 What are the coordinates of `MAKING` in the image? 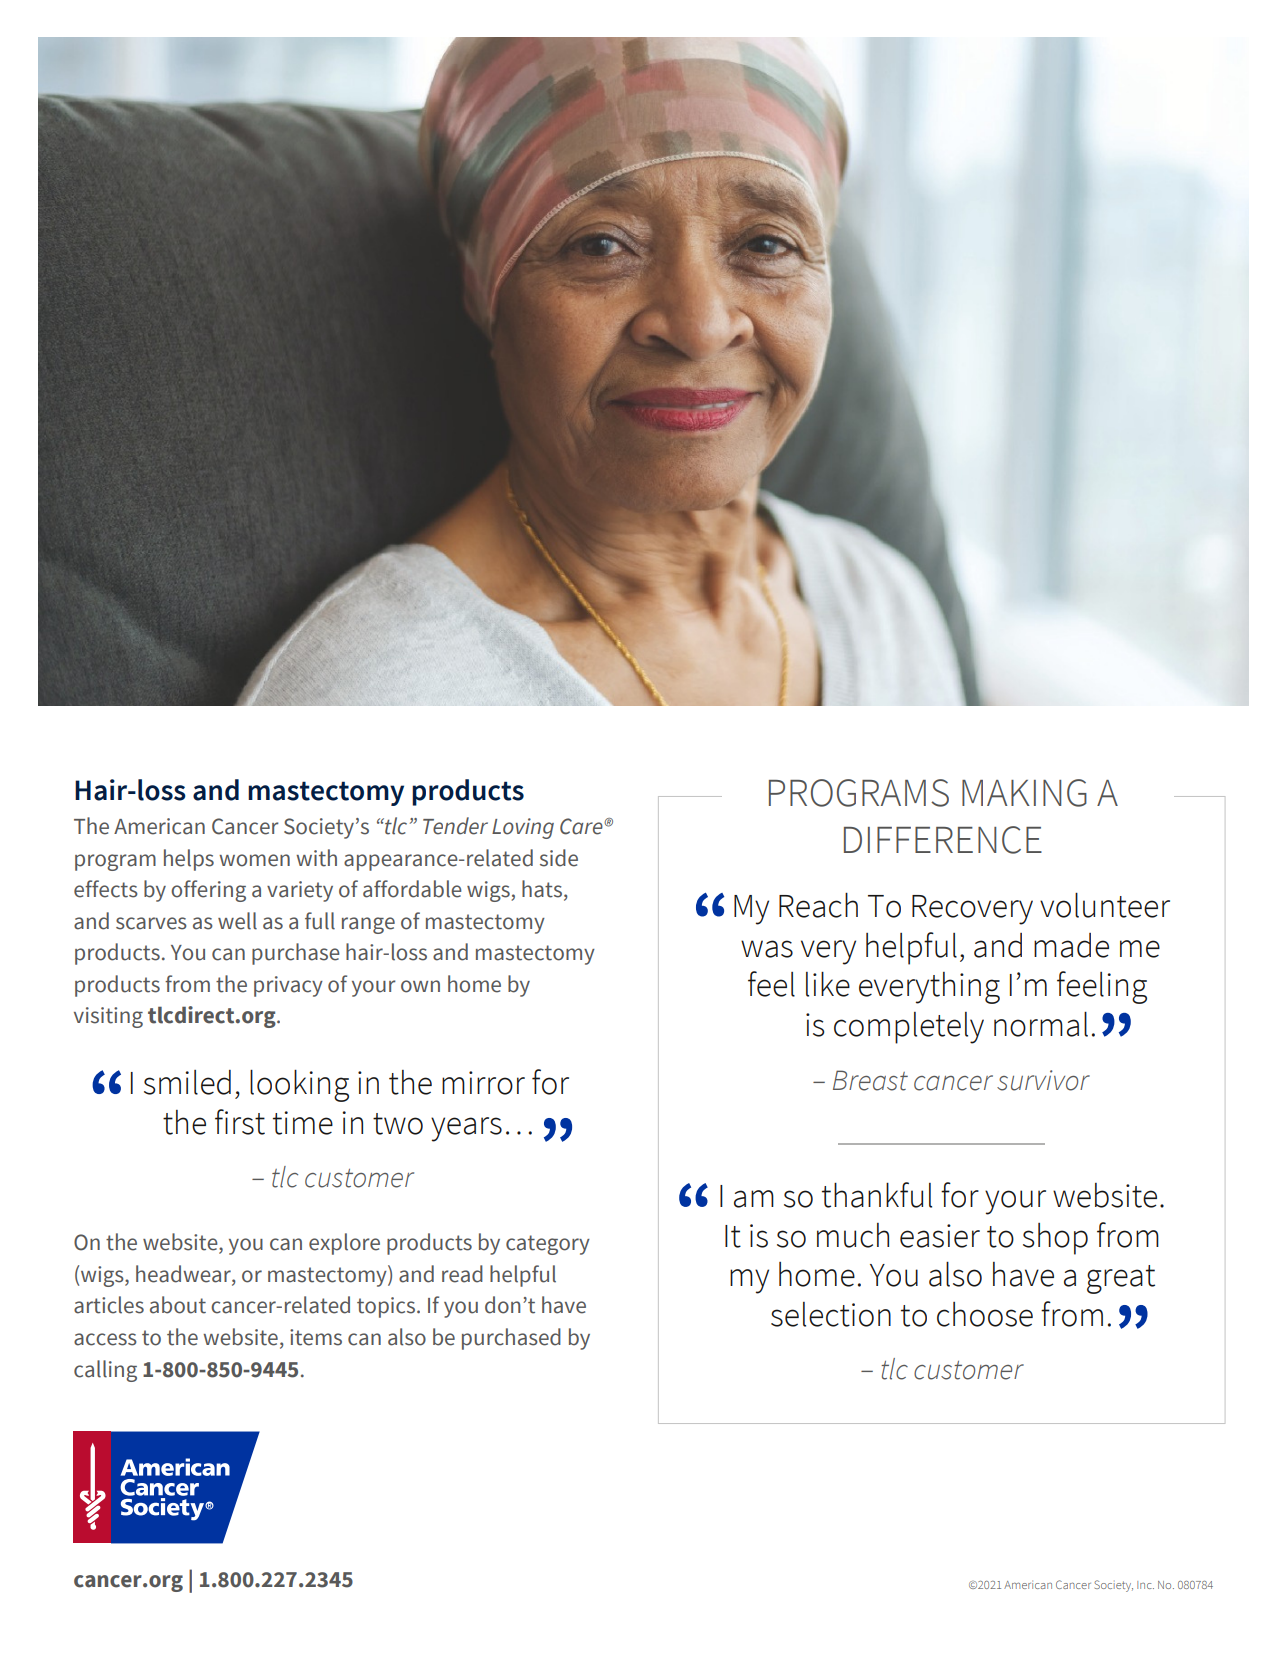 It's located at (1024, 793).
